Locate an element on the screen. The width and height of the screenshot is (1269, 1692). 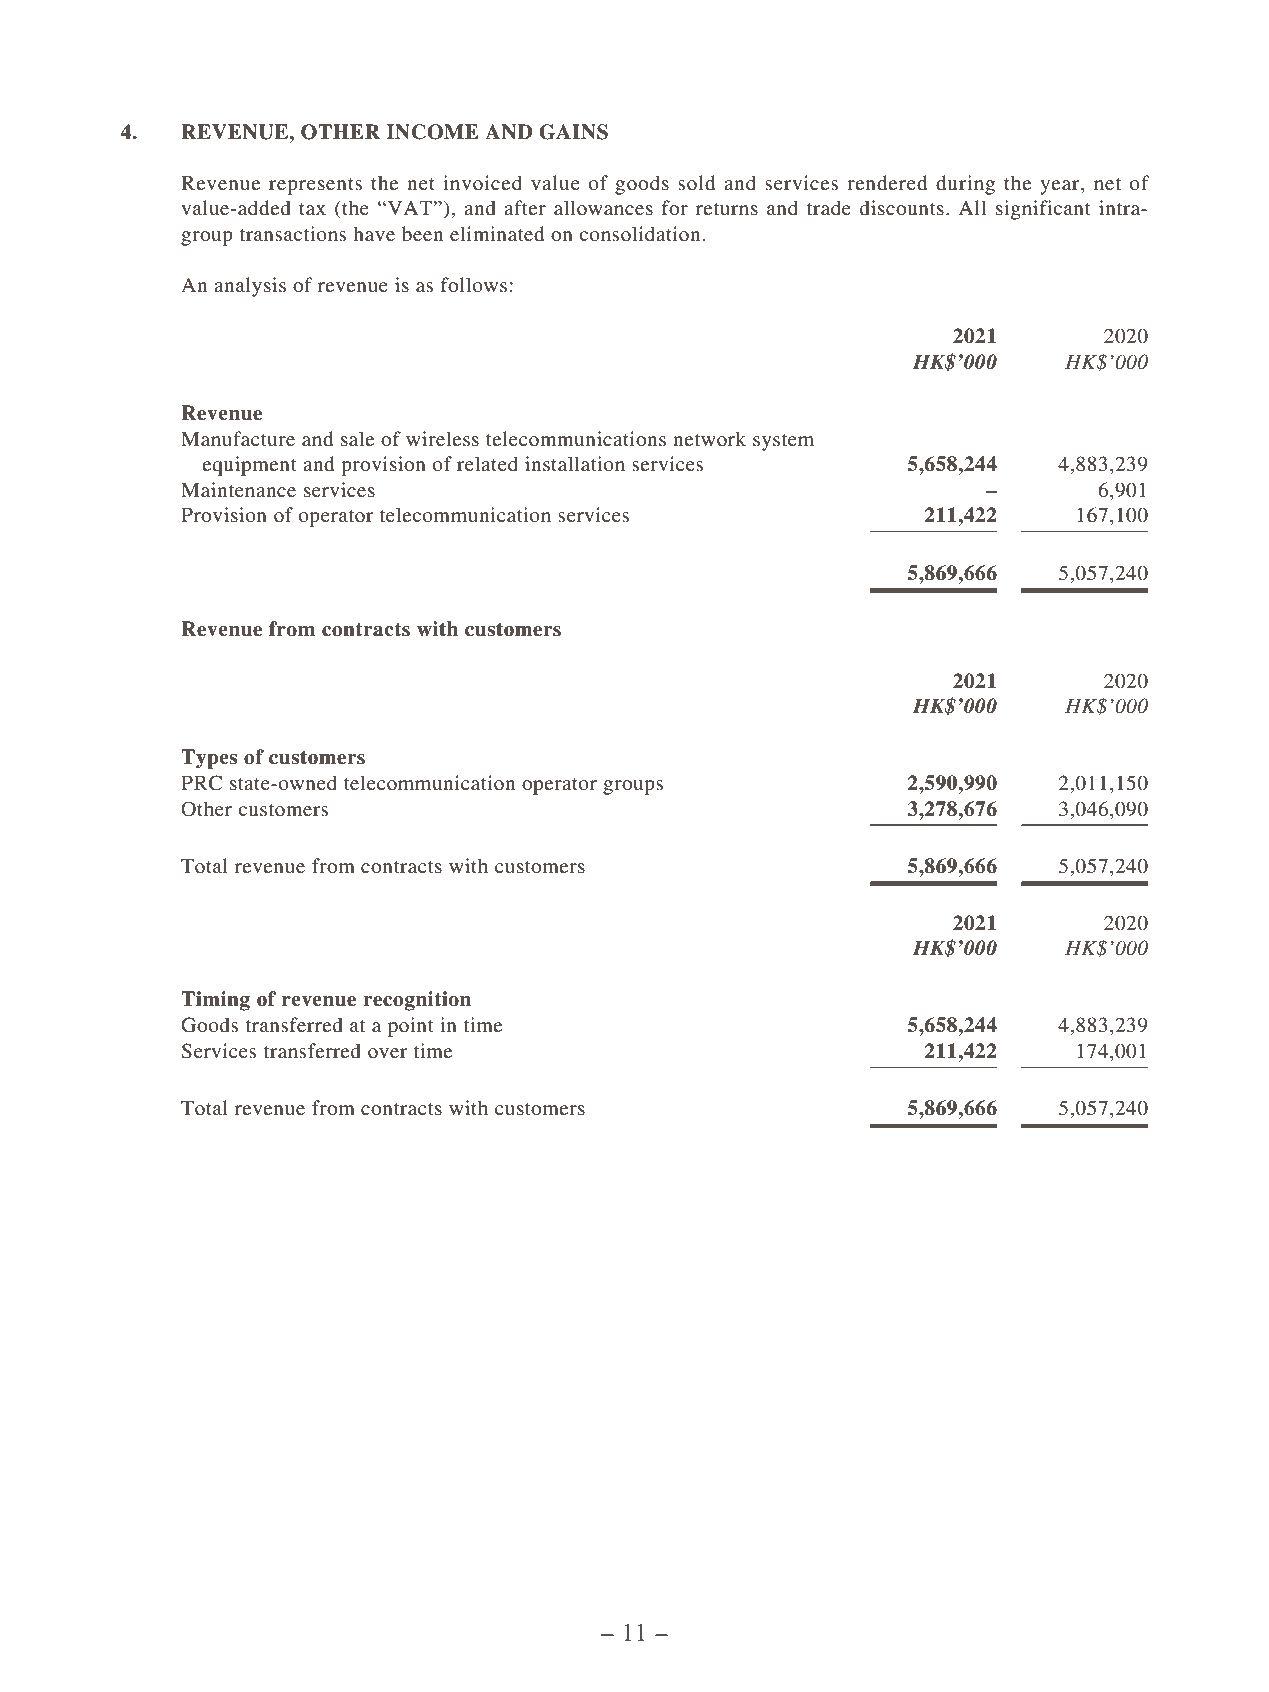
Maintenance is located at coordinates (238, 489).
